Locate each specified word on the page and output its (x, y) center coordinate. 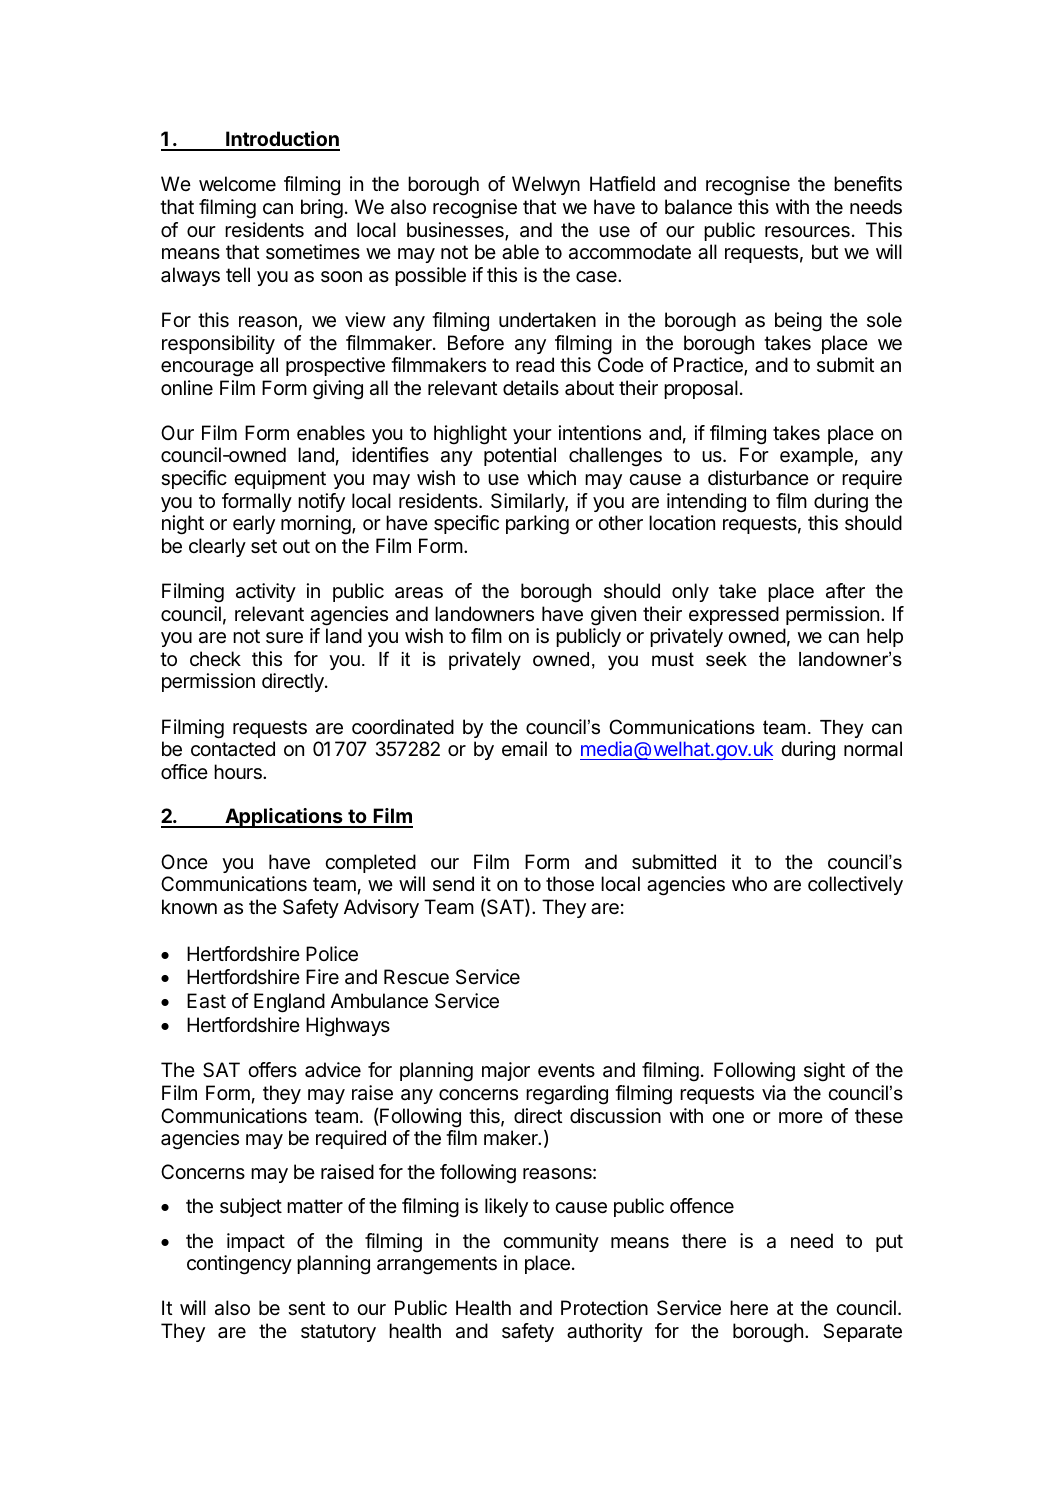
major (506, 1071)
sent (306, 1308)
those (570, 884)
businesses (456, 231)
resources (807, 232)
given (613, 616)
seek (726, 659)
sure (284, 638)
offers (272, 1069)
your (532, 436)
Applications (284, 818)
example (816, 456)
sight (824, 1072)
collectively (855, 885)
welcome (237, 184)
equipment (280, 479)
